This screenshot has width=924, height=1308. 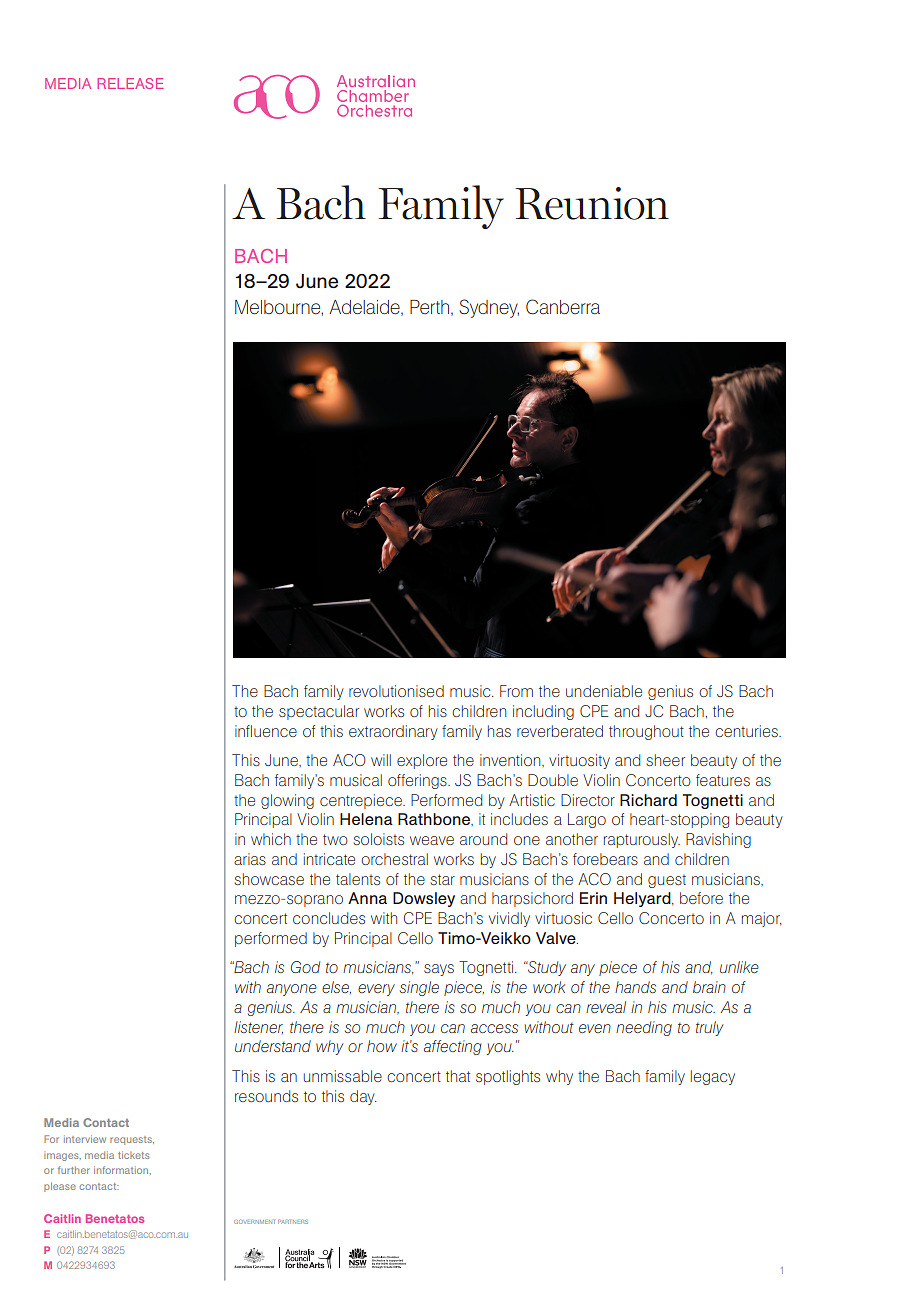 What do you see at coordinates (266, 731) in the screenshot?
I see `influence` at bounding box center [266, 731].
